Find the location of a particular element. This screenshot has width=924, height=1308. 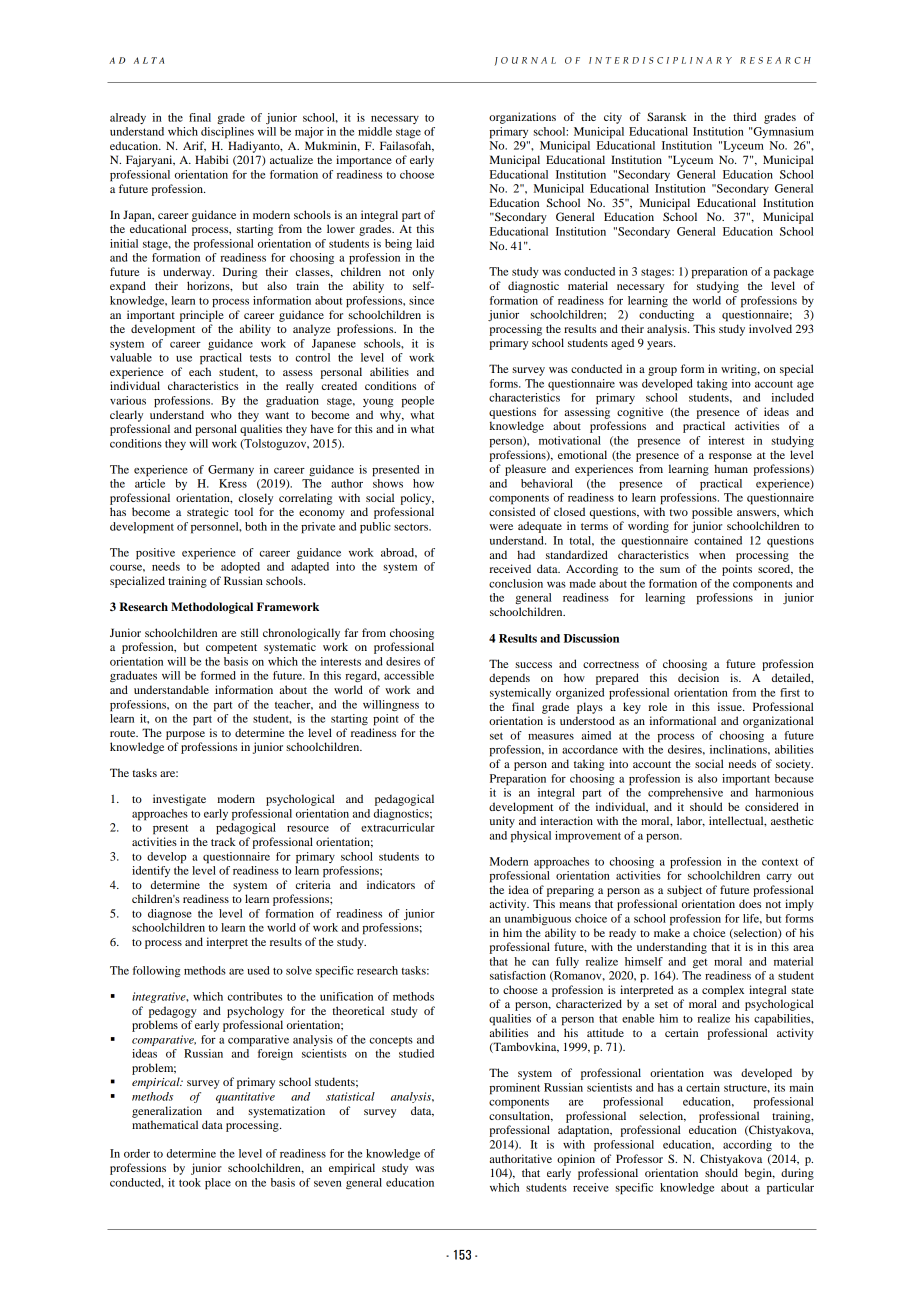

investigate is located at coordinates (179, 800).
